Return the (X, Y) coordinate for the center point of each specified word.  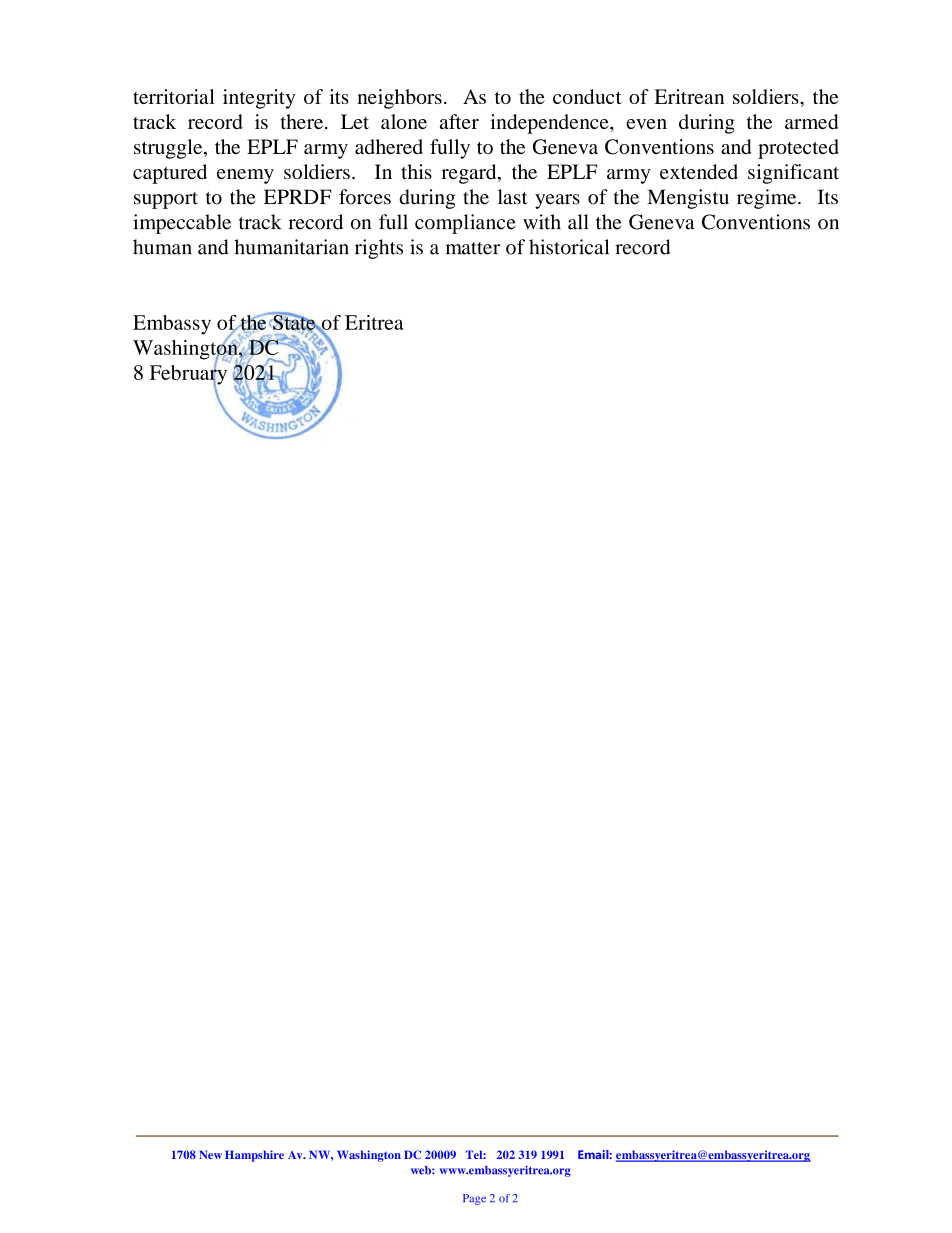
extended (699, 172)
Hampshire (254, 1156)
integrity (259, 99)
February (190, 374)
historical (569, 247)
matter (472, 248)
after (459, 121)
